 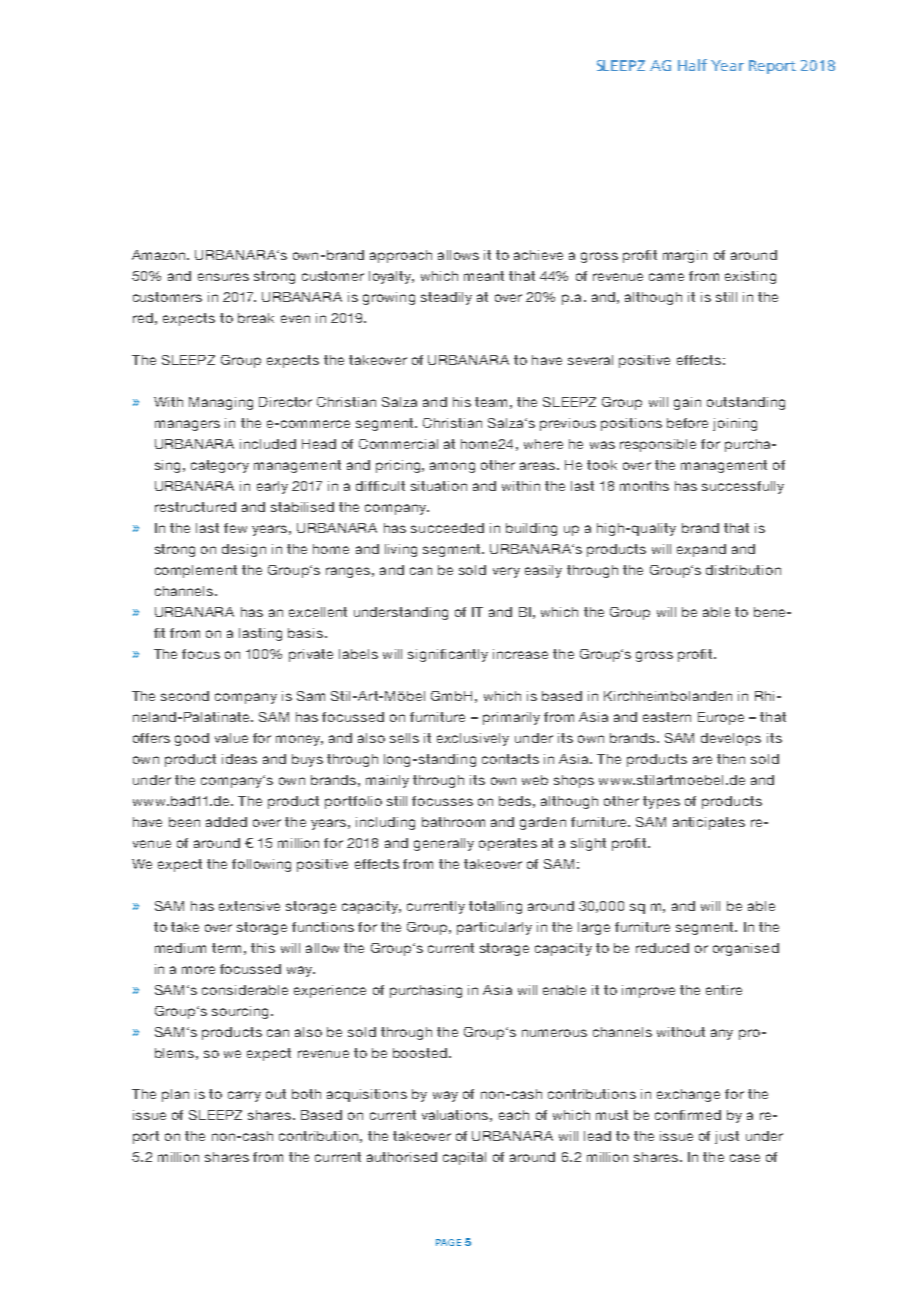 What do you see at coordinates (160, 255) in the screenshot?
I see `Amazon` at bounding box center [160, 255].
